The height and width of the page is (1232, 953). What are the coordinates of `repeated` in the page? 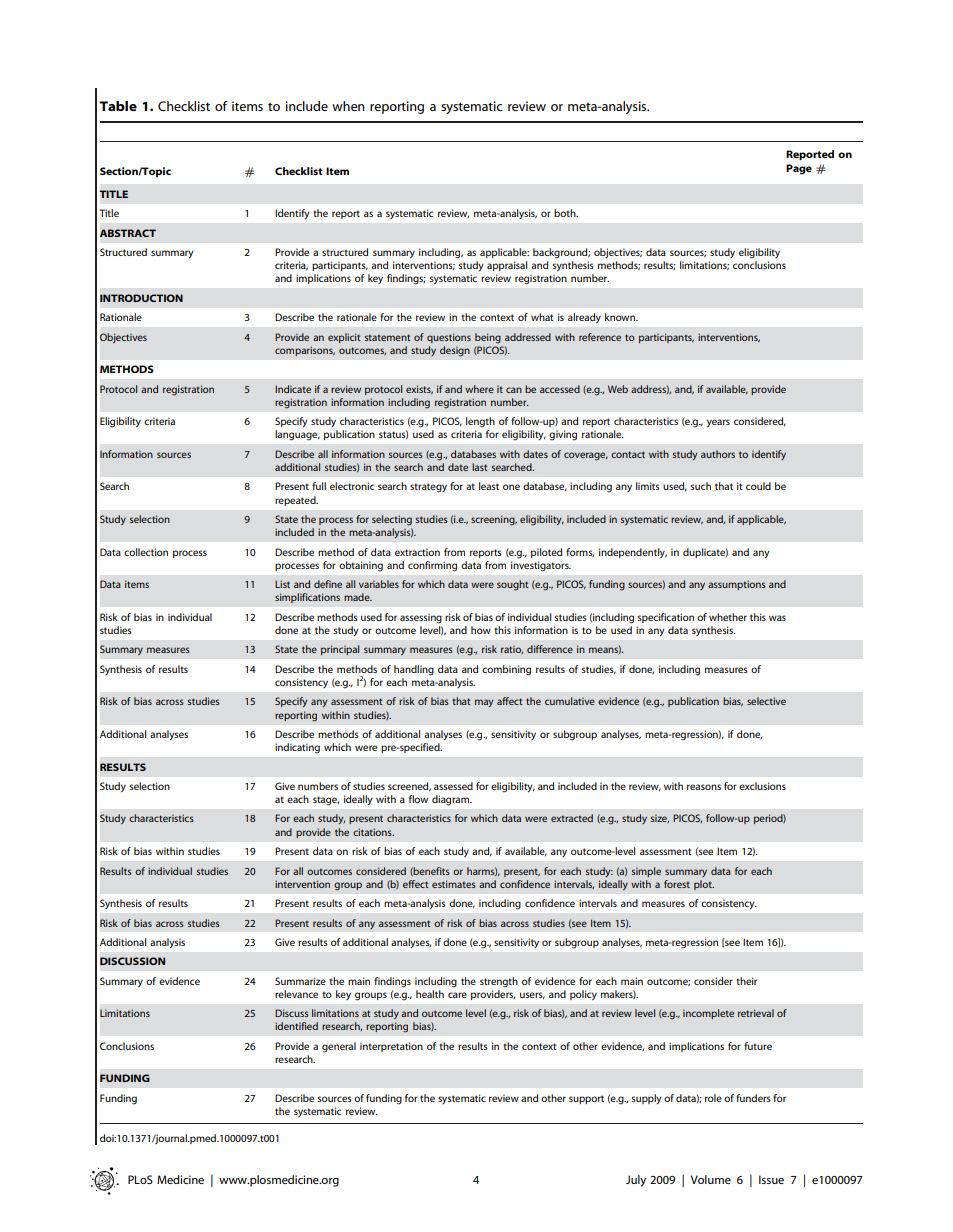 It's located at (296, 501).
